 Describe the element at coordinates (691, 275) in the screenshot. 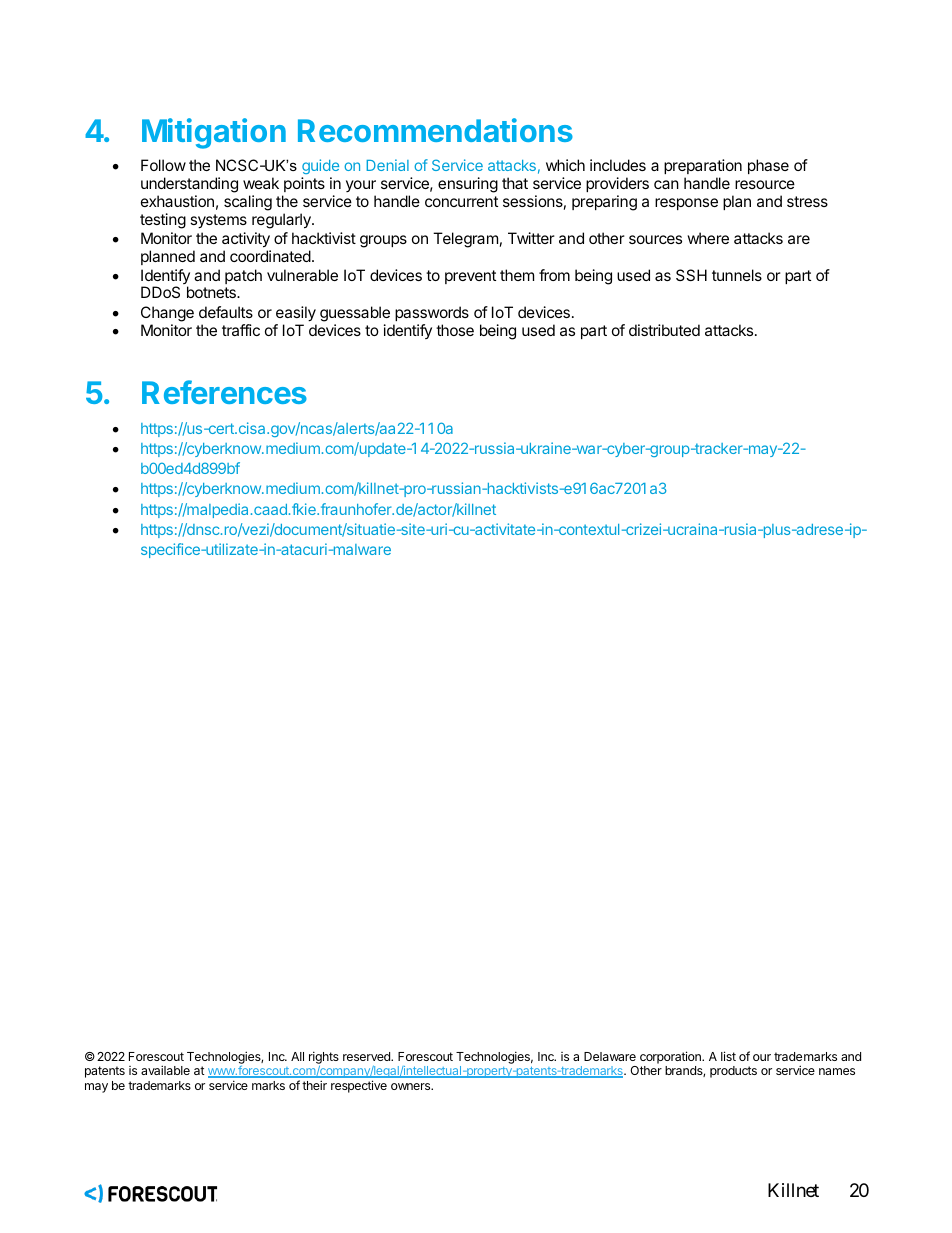

I see `SSH` at that location.
